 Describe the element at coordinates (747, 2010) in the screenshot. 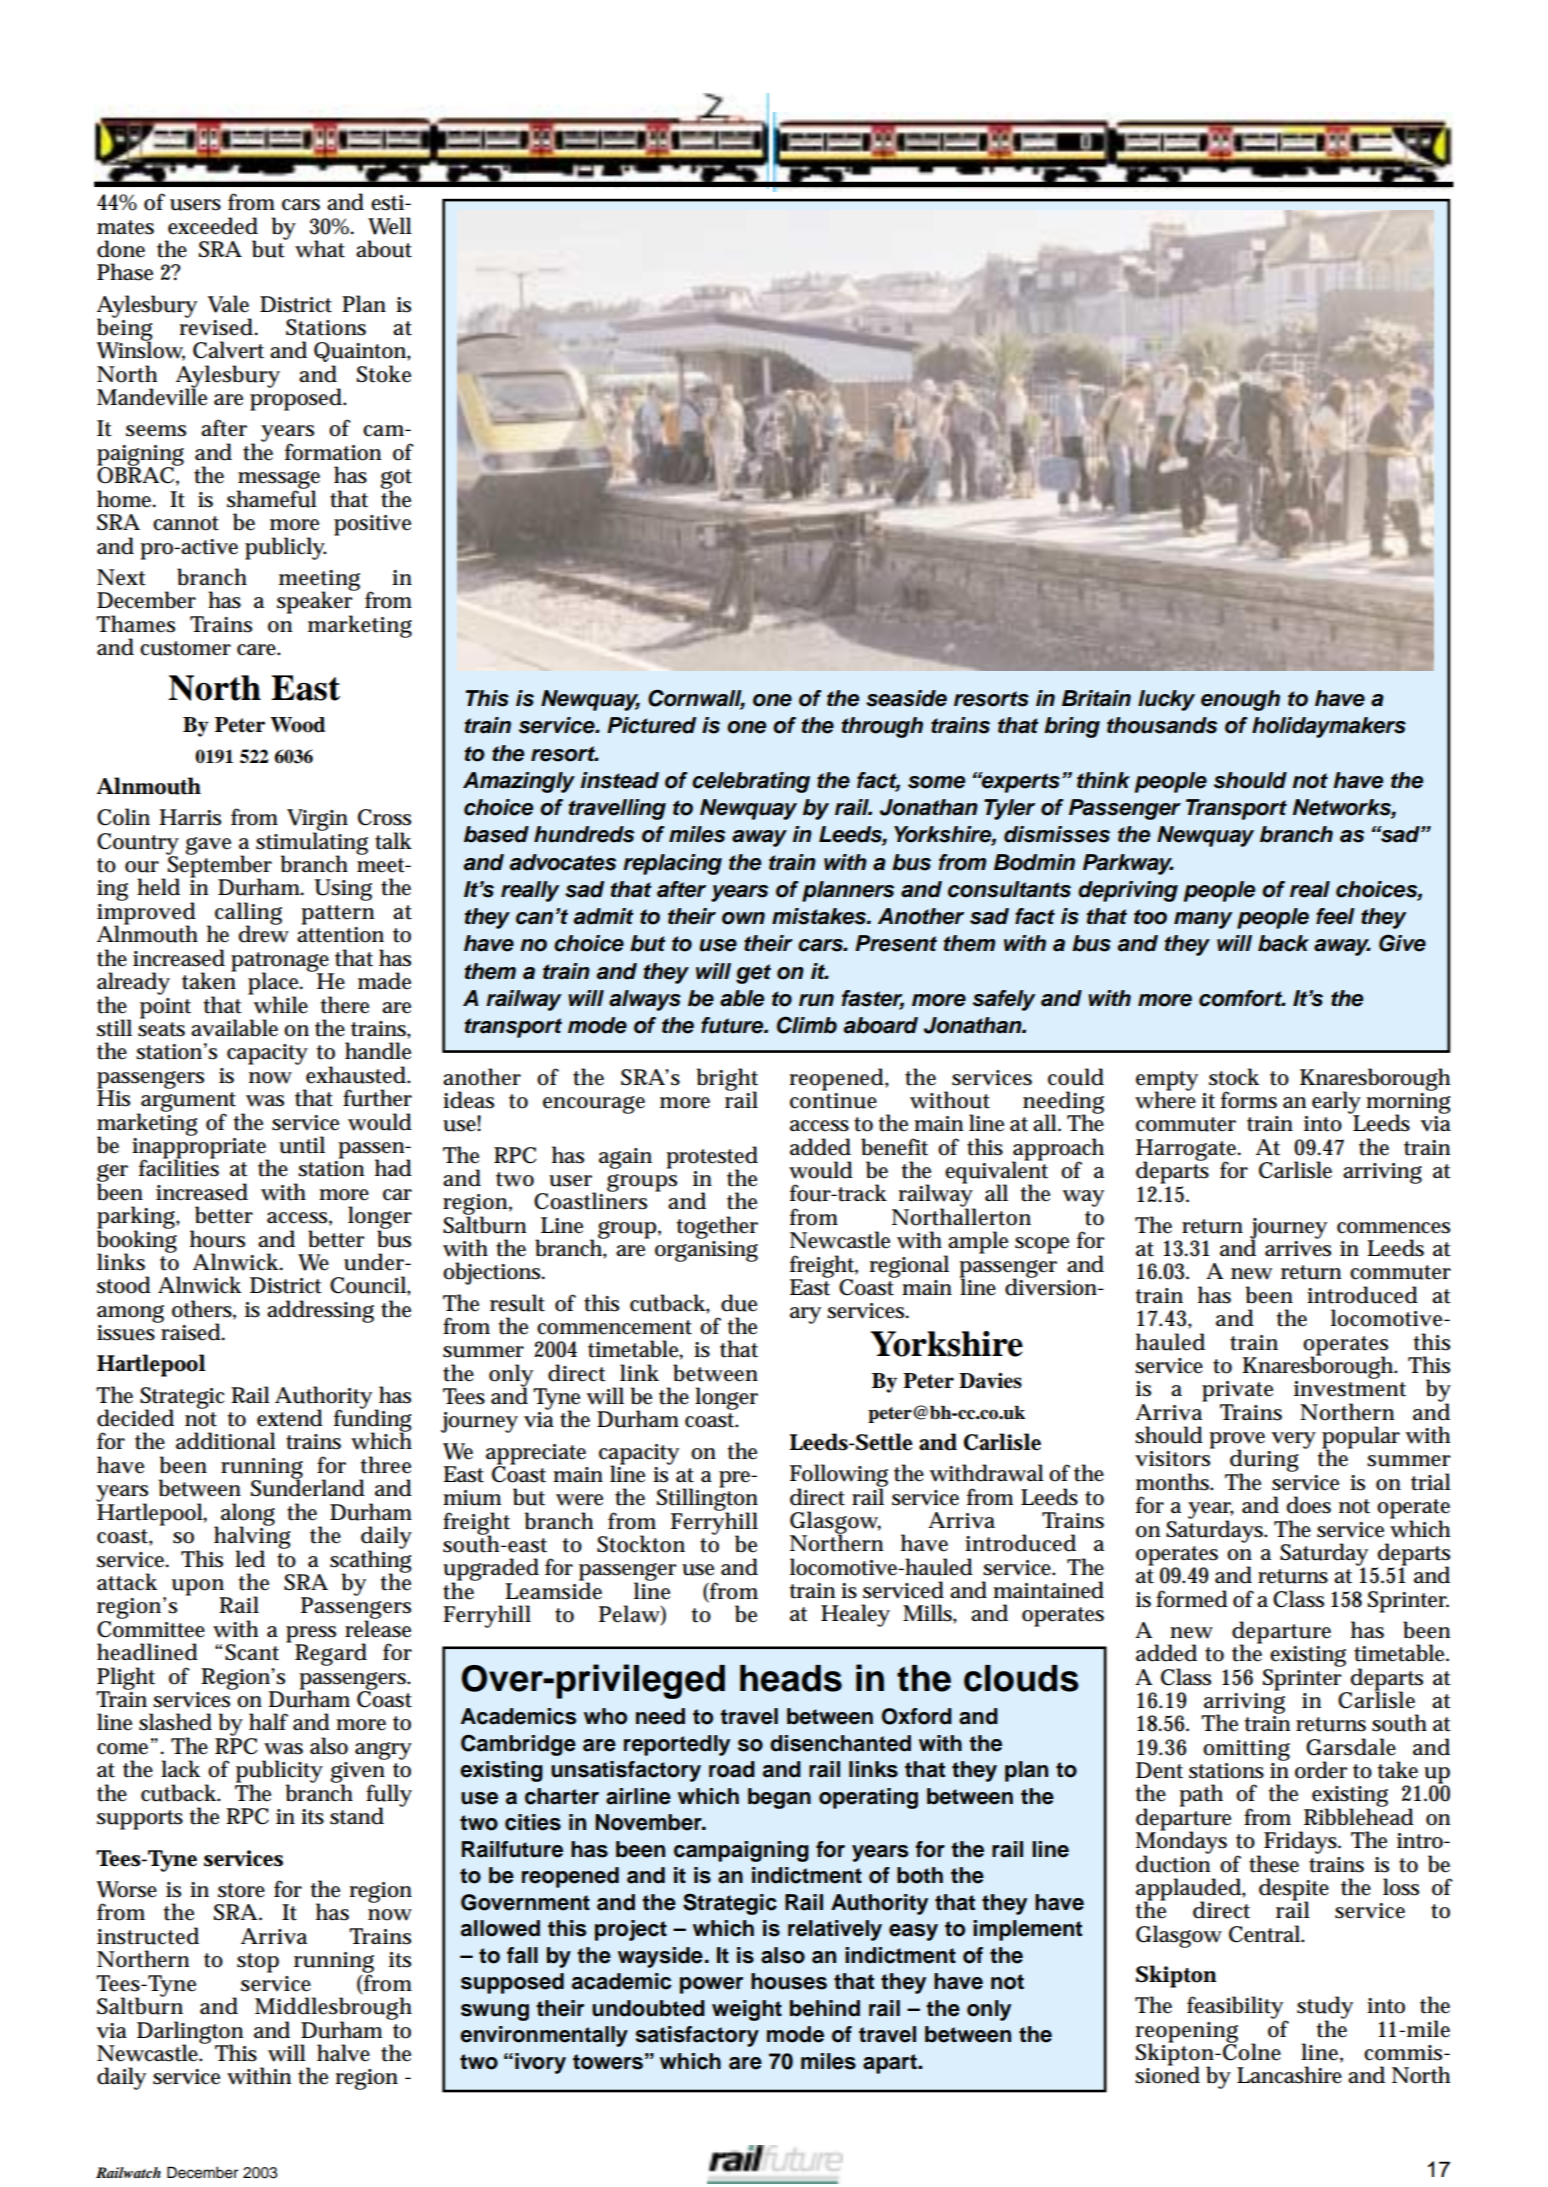

I see `weight` at that location.
